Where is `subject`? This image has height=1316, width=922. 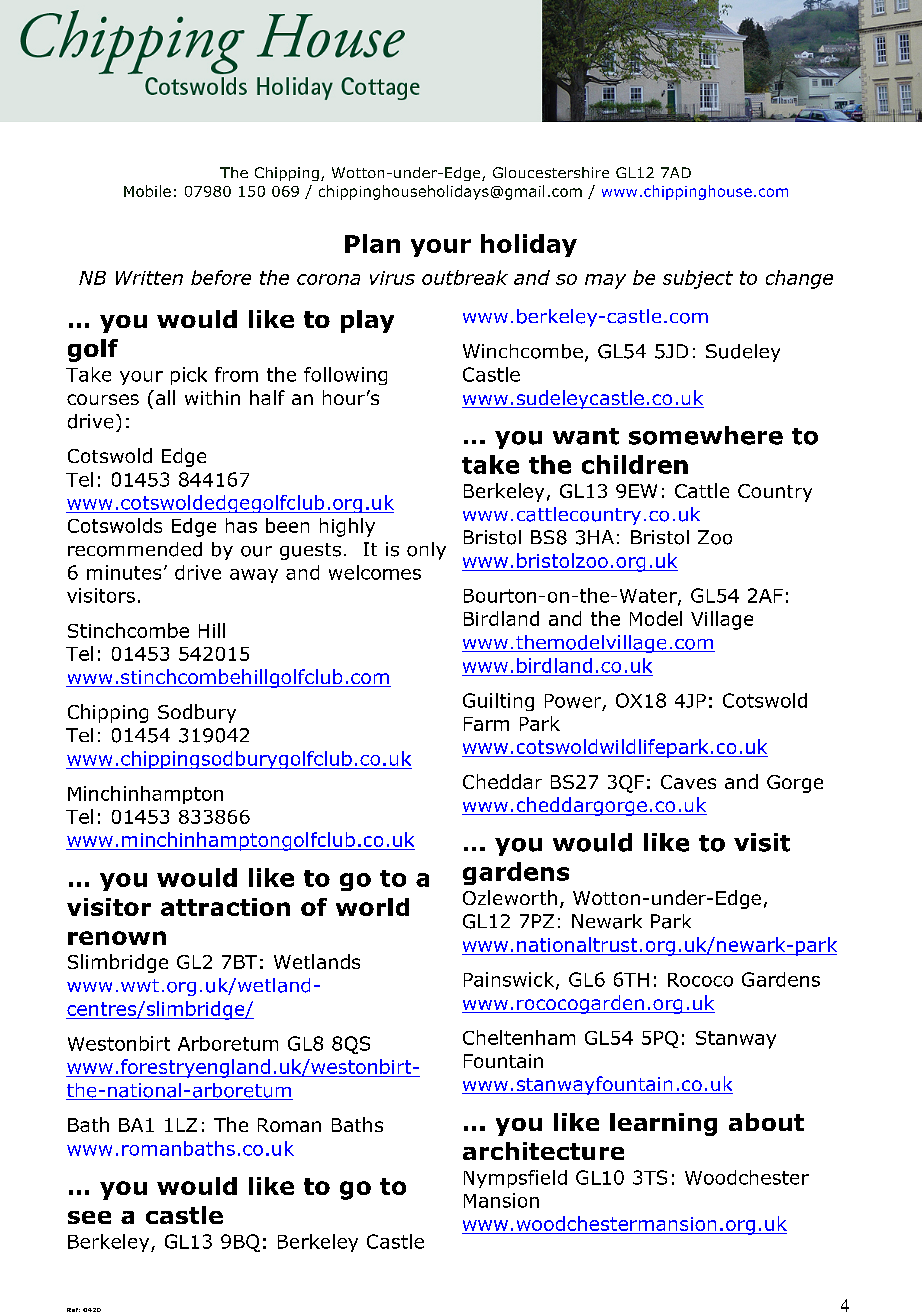 subject is located at coordinates (698, 279).
